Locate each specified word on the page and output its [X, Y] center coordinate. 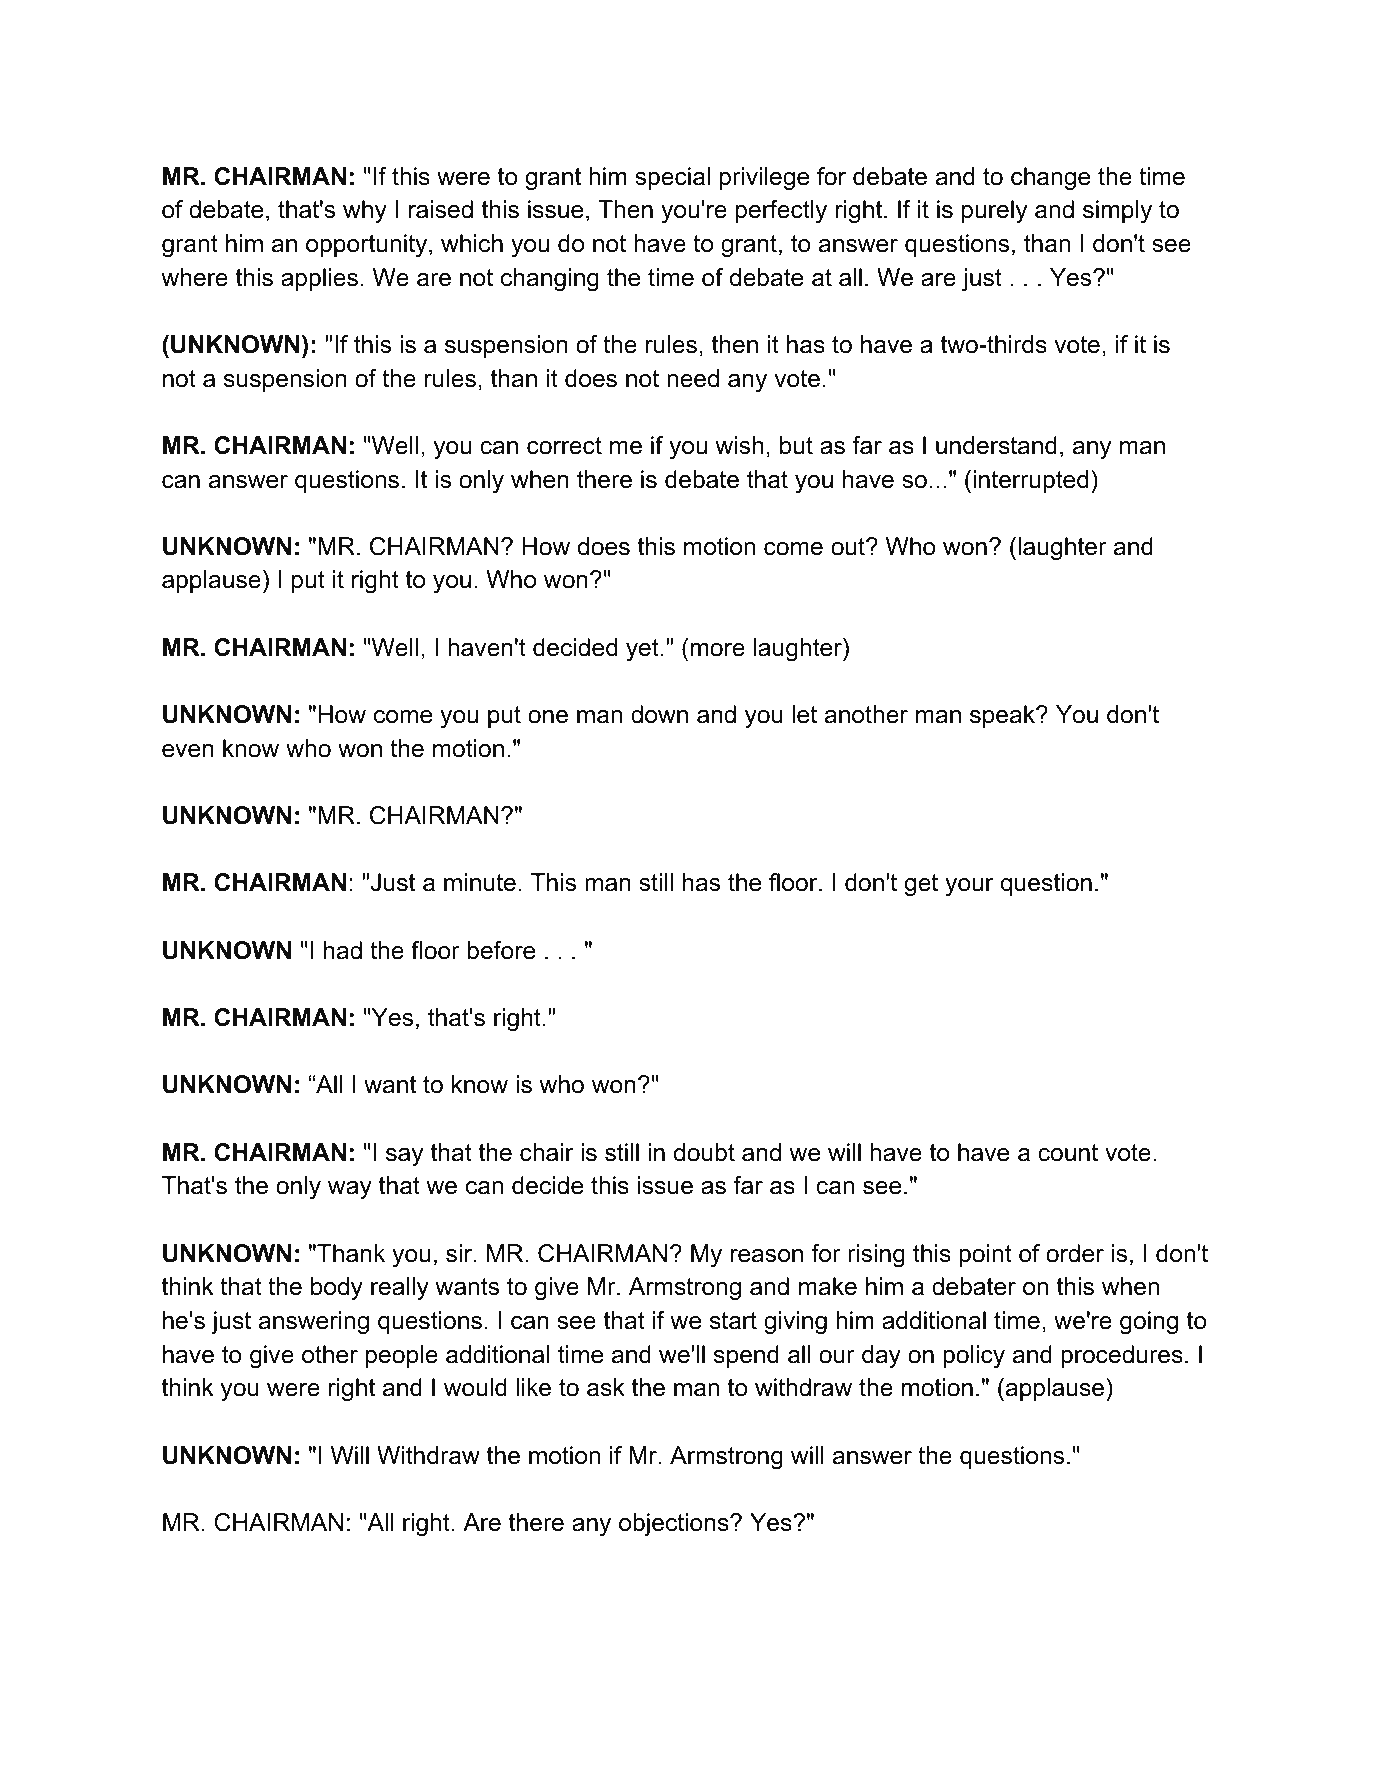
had [343, 950]
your [969, 887]
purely [994, 211]
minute [480, 882]
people [402, 1356]
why [365, 211]
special [672, 178]
